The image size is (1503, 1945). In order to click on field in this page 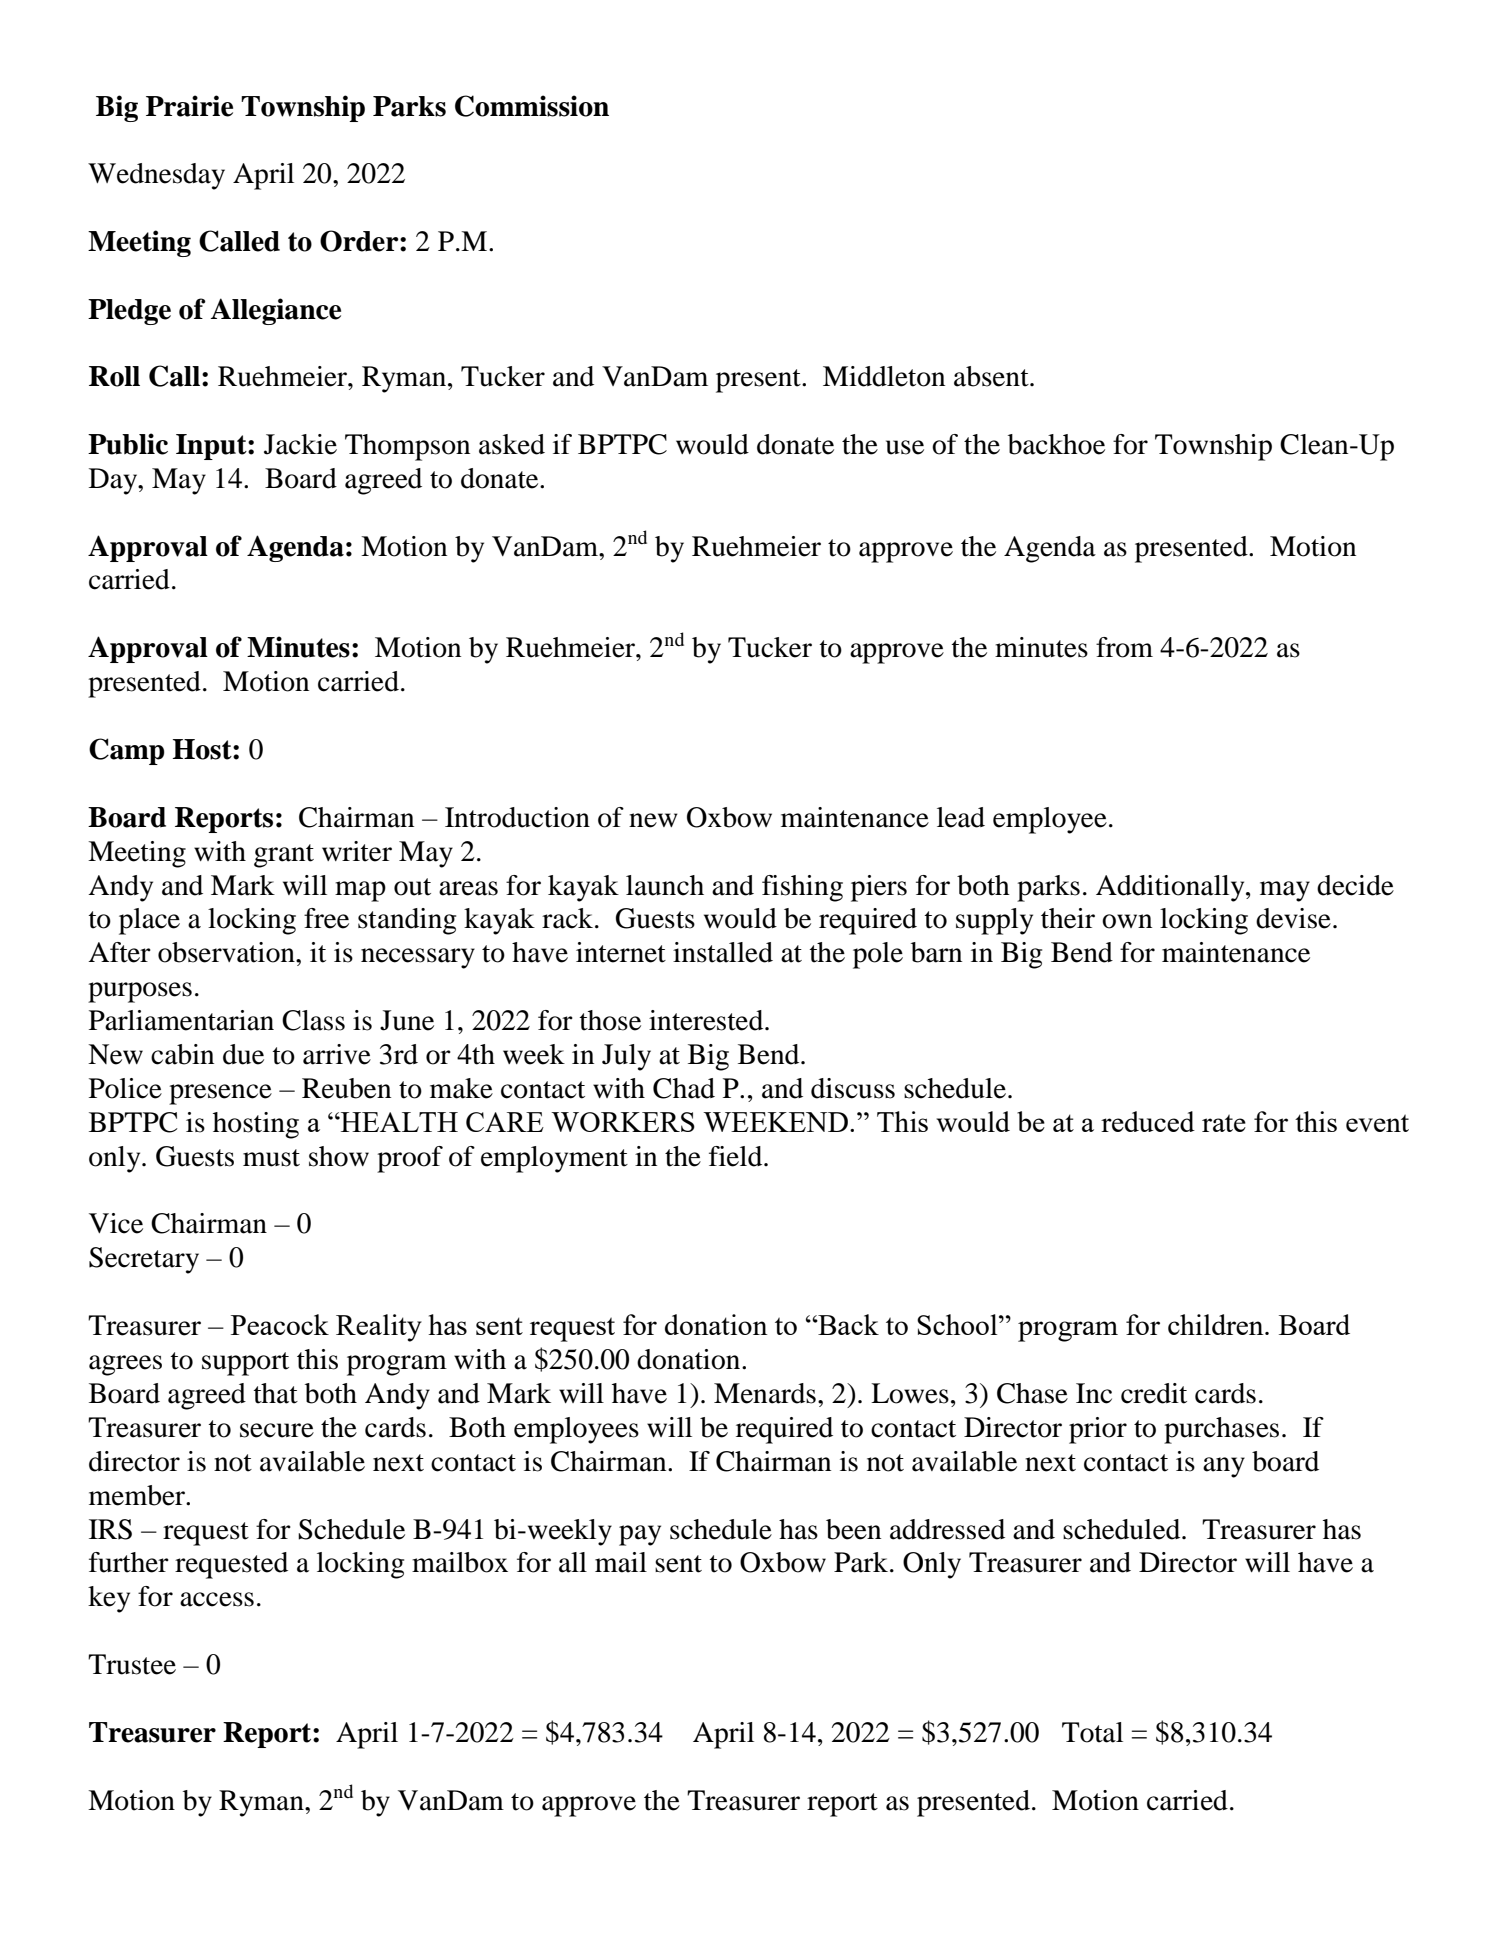, I will do `click(737, 1156)`.
